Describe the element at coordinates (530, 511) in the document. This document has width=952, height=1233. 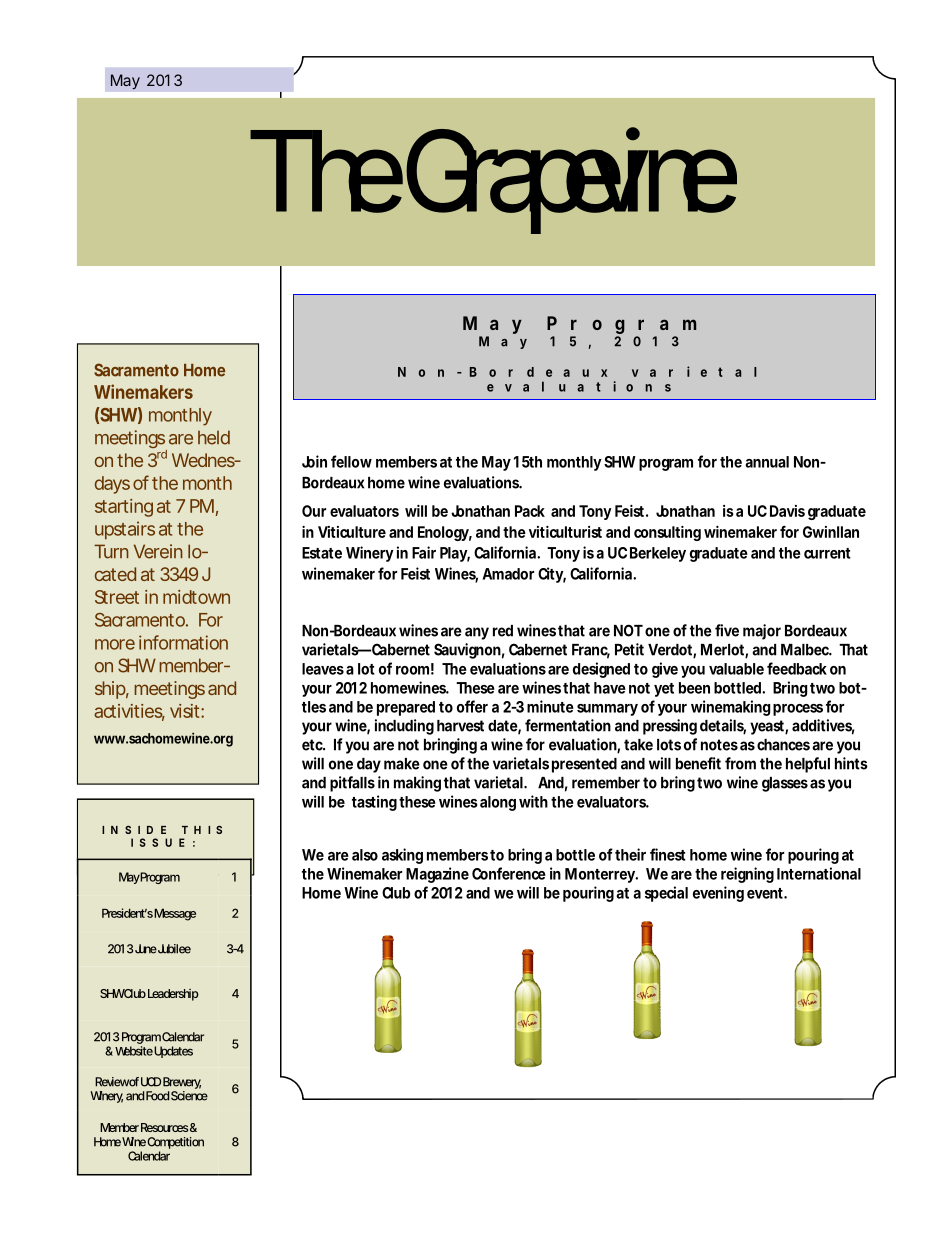
I see `Pack` at that location.
